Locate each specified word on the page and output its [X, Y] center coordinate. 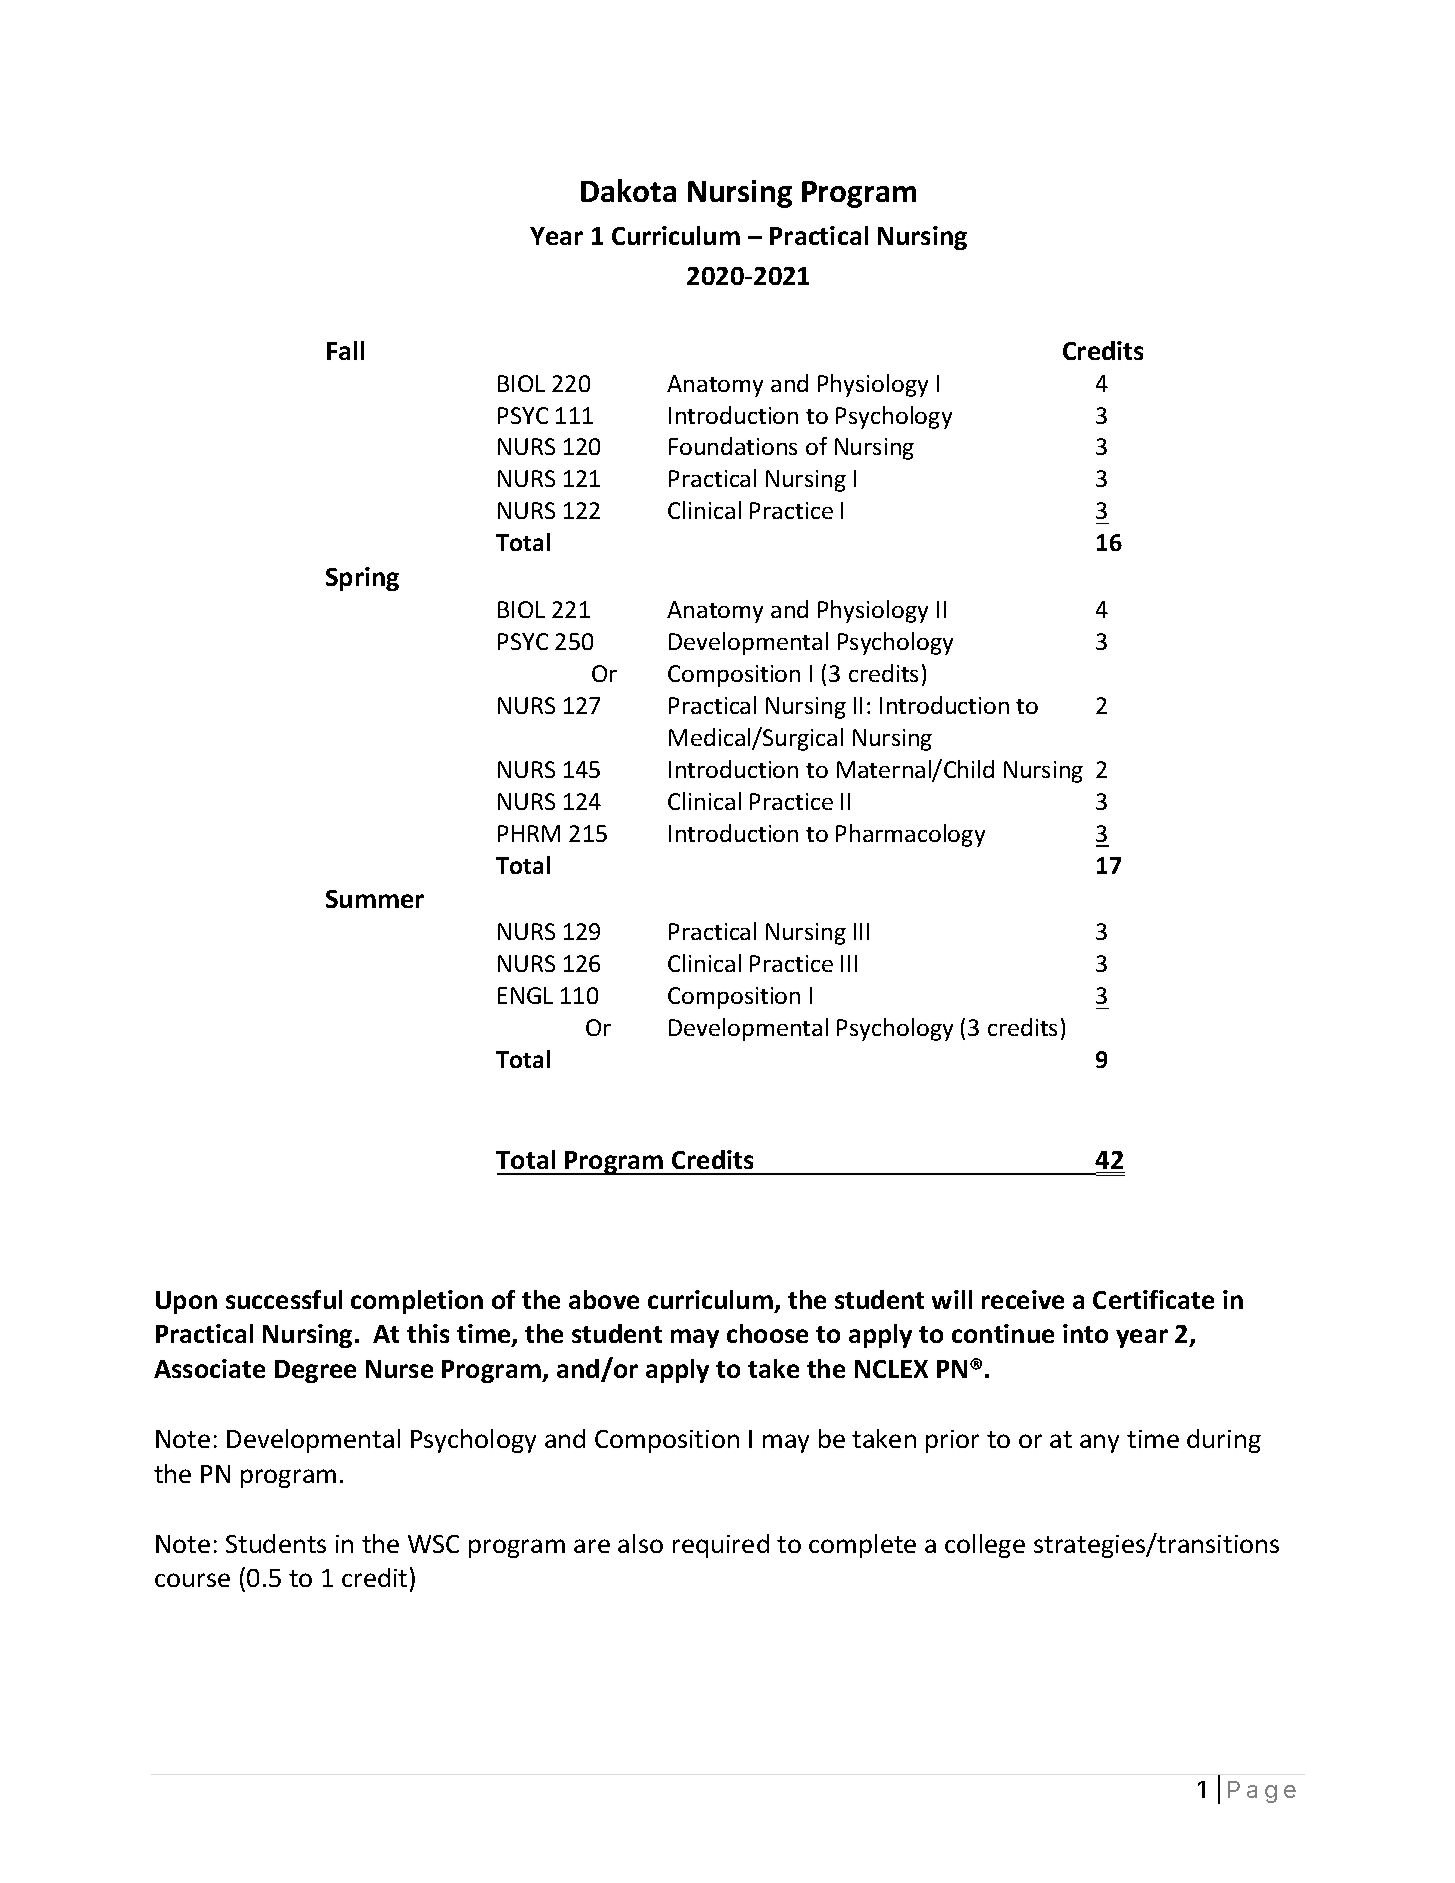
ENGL [525, 995]
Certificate [1153, 1299]
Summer [375, 899]
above [604, 1299]
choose [767, 1333]
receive [1023, 1299]
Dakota [628, 190]
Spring [362, 579]
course [192, 1580]
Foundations [733, 446]
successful [284, 1299]
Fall [345, 350]
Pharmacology [910, 835]
